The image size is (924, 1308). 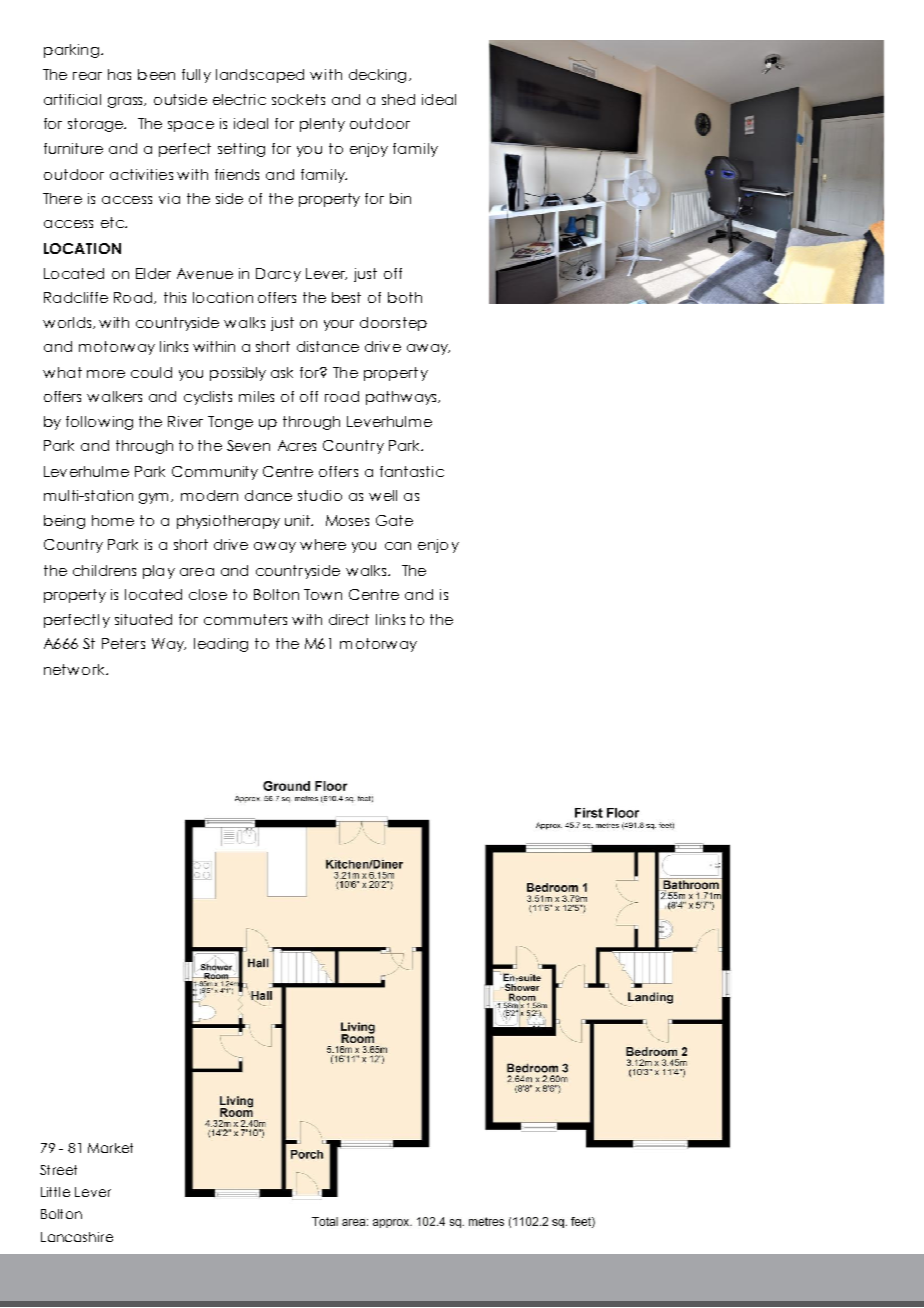 I want to click on Street, so click(x=58, y=1170).
